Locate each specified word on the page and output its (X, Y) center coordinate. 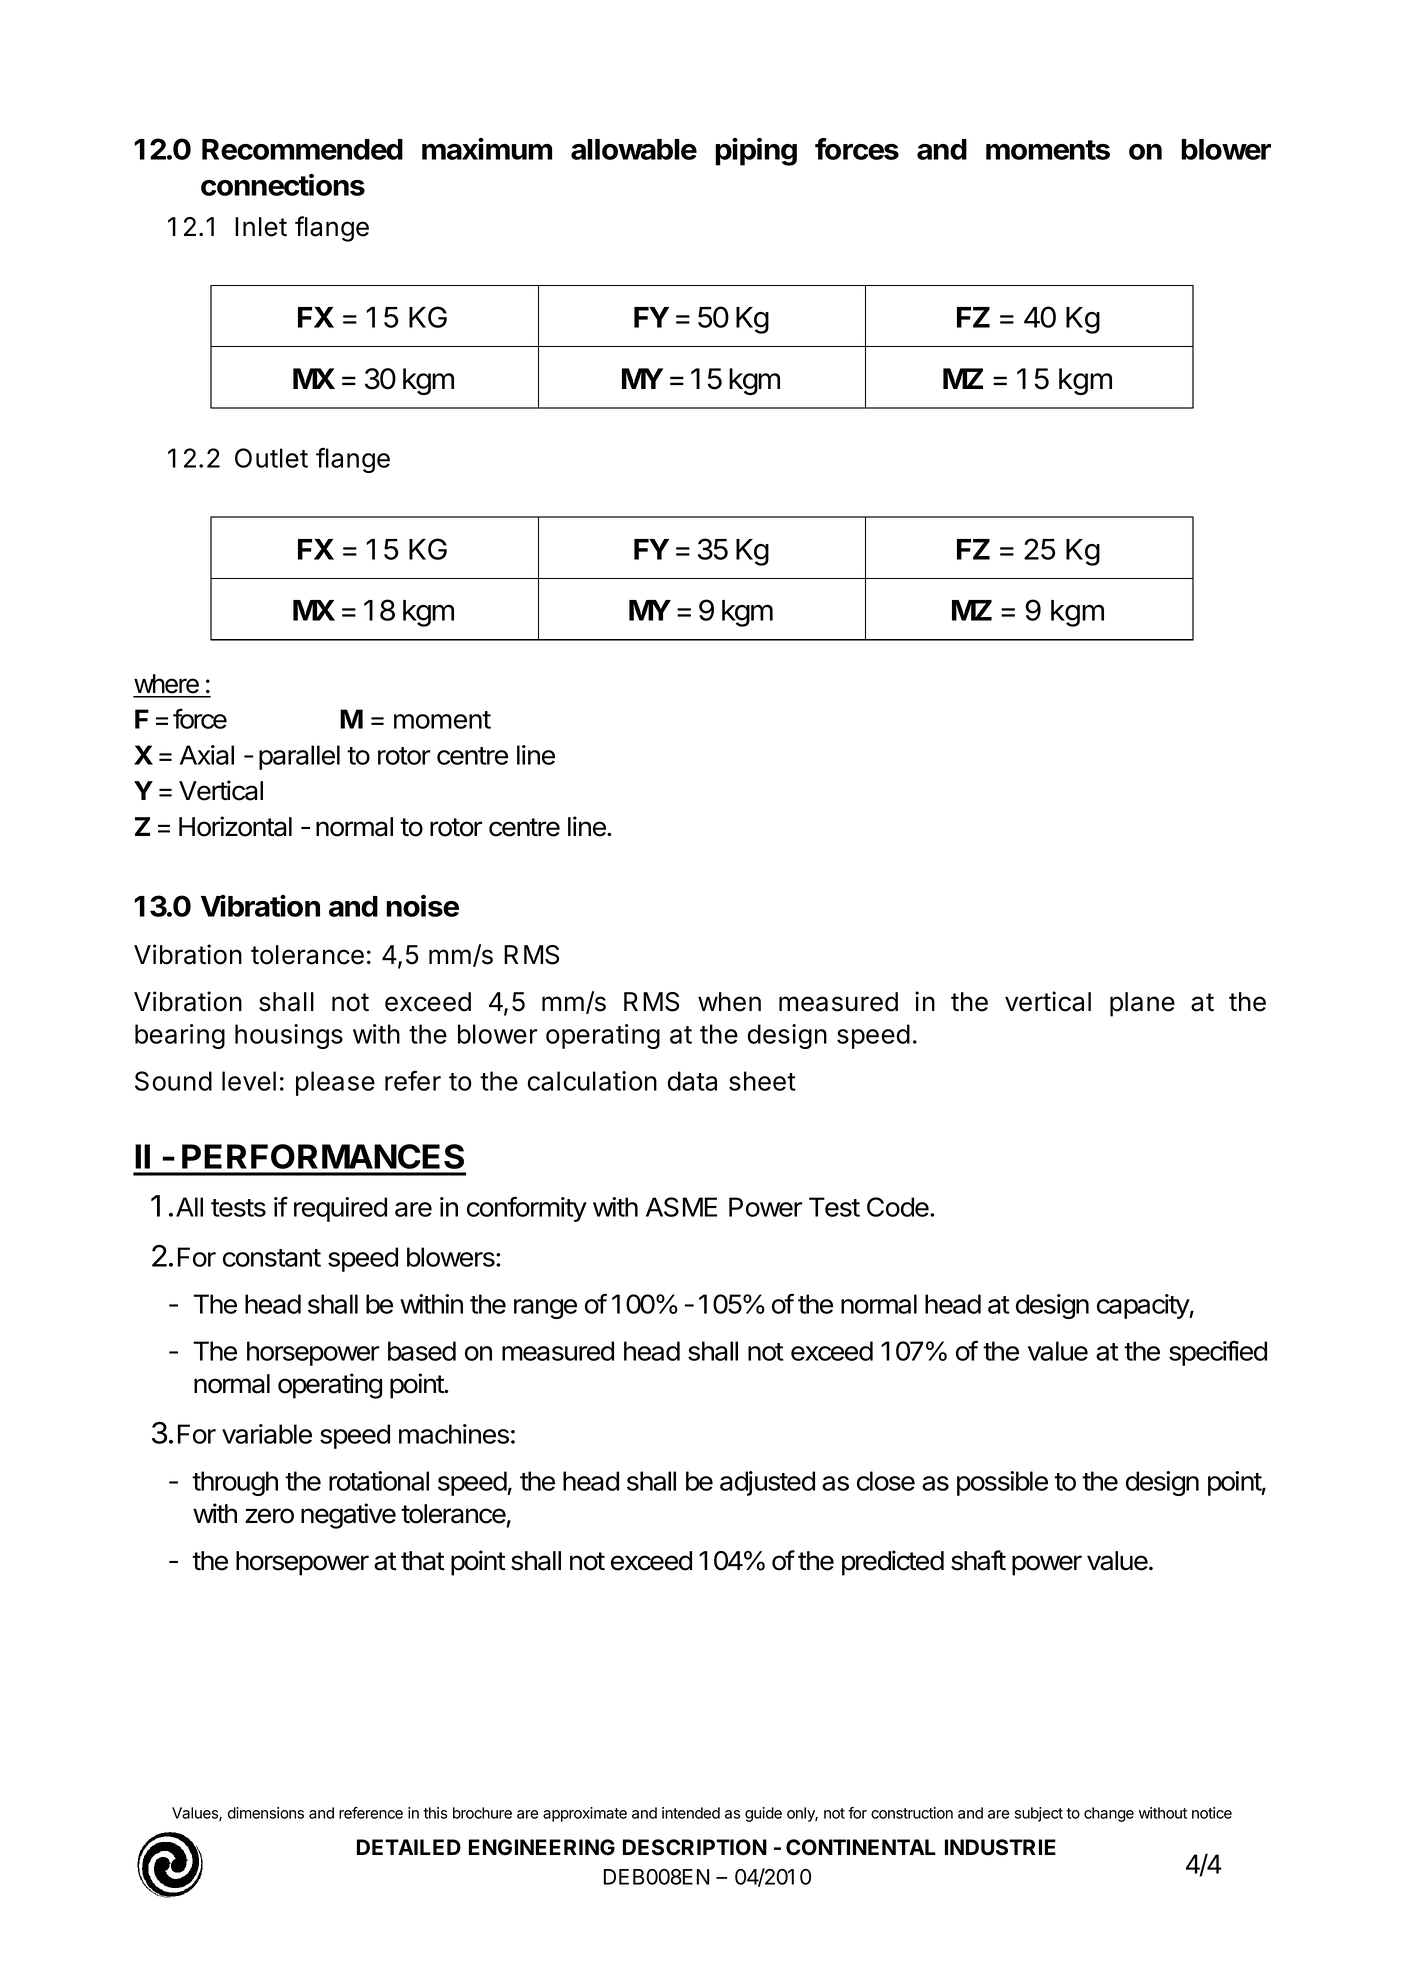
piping (756, 151)
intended (691, 1813)
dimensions (266, 1813)
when (729, 1002)
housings (289, 1036)
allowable (634, 149)
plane (1142, 1004)
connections (283, 184)
